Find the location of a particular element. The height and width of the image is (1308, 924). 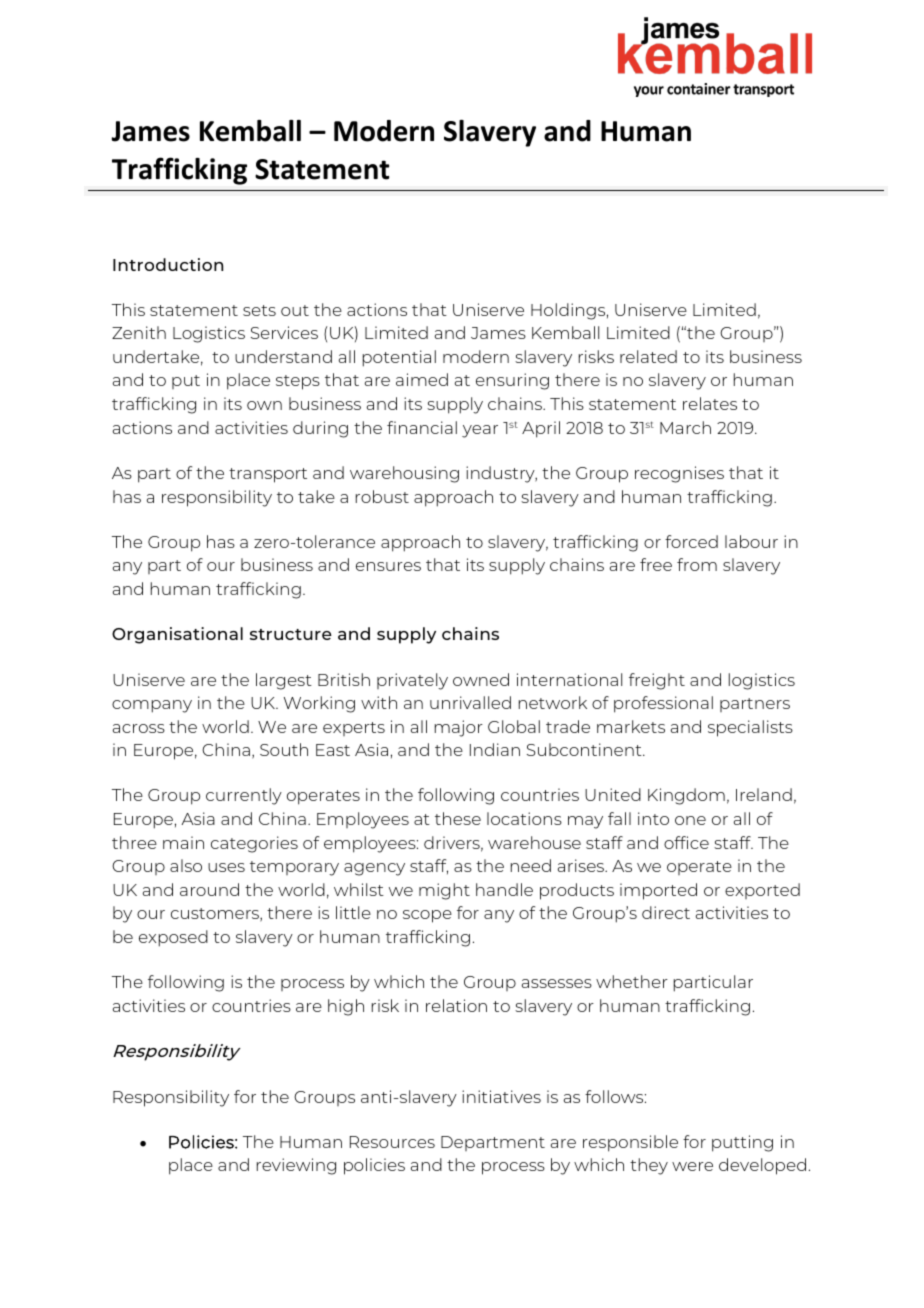

from is located at coordinates (697, 564).
